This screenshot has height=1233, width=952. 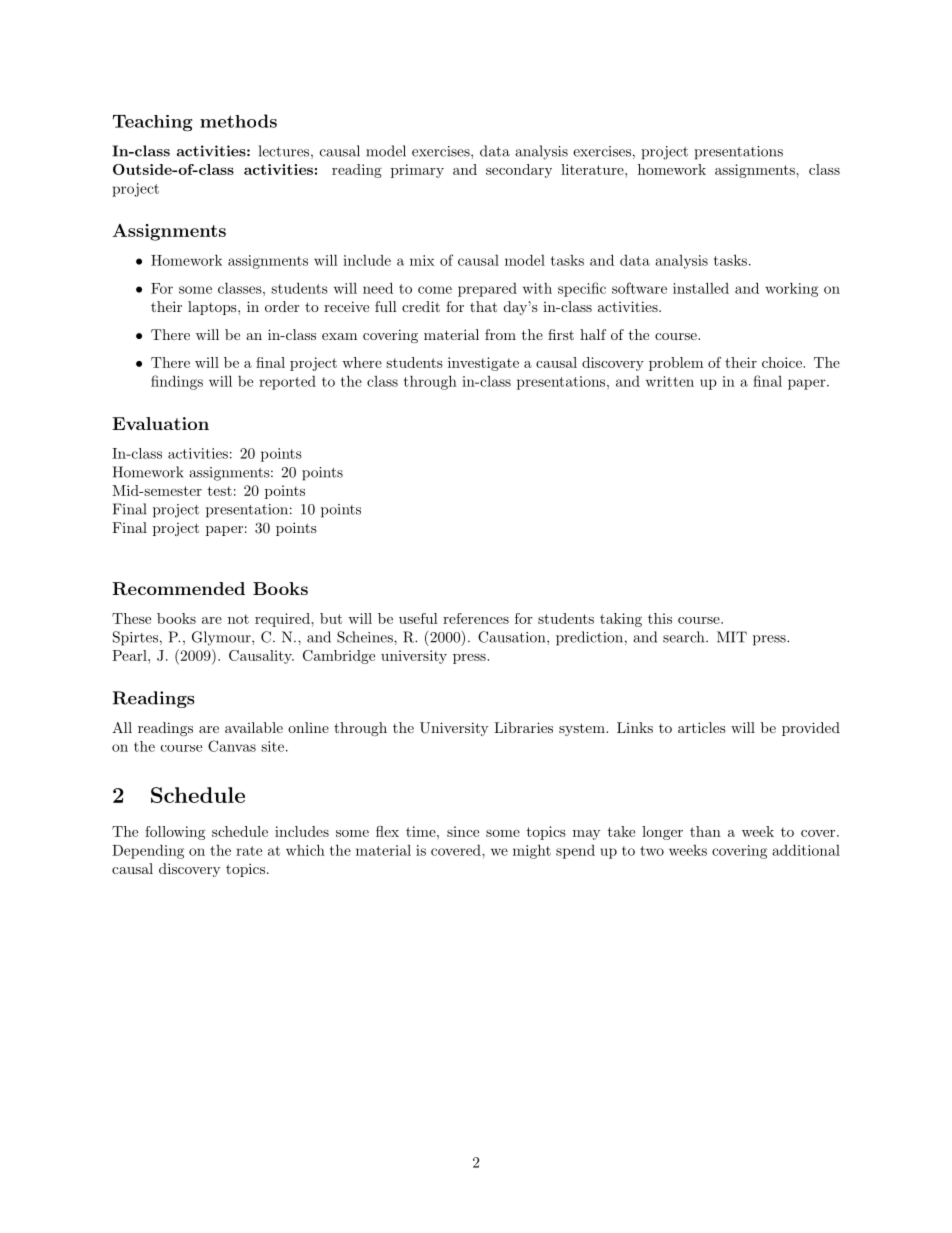 I want to click on findings, so click(x=177, y=382).
